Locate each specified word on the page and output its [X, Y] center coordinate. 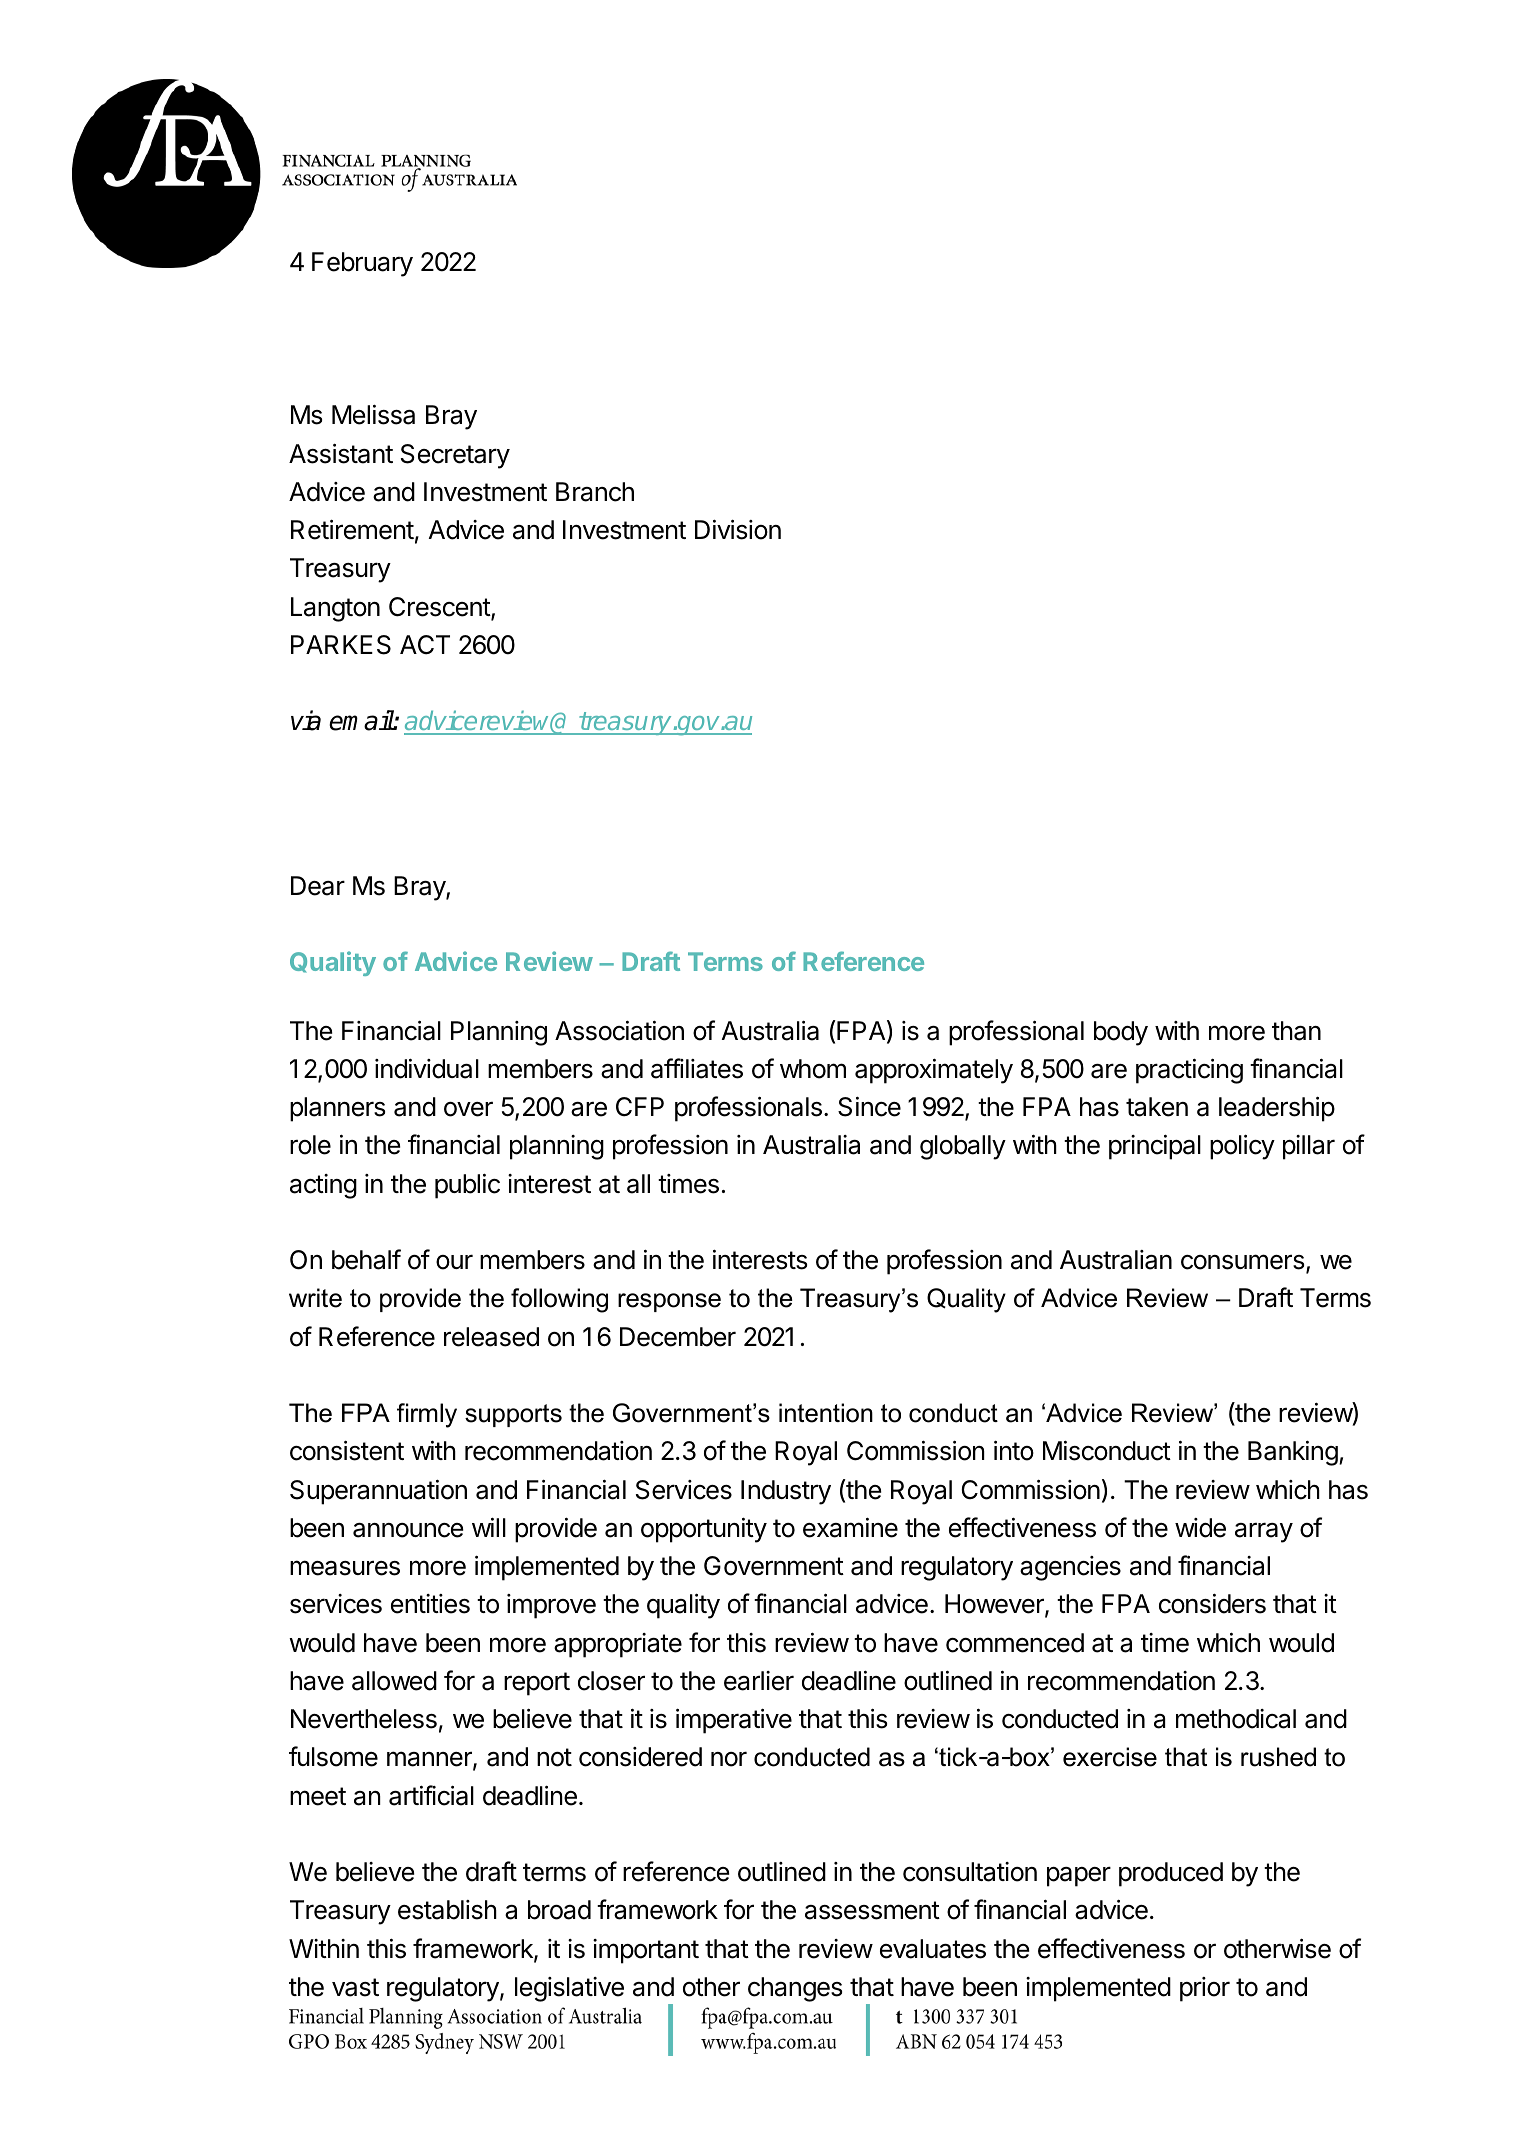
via [306, 720]
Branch [595, 492]
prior [1205, 1989]
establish [447, 1910]
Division [738, 529]
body [1121, 1033]
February [362, 264]
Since [869, 1106]
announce [408, 1530]
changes [795, 1989]
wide [1200, 1528]
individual [427, 1068]
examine [850, 1527]
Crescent [440, 608]
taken [1157, 1107]
